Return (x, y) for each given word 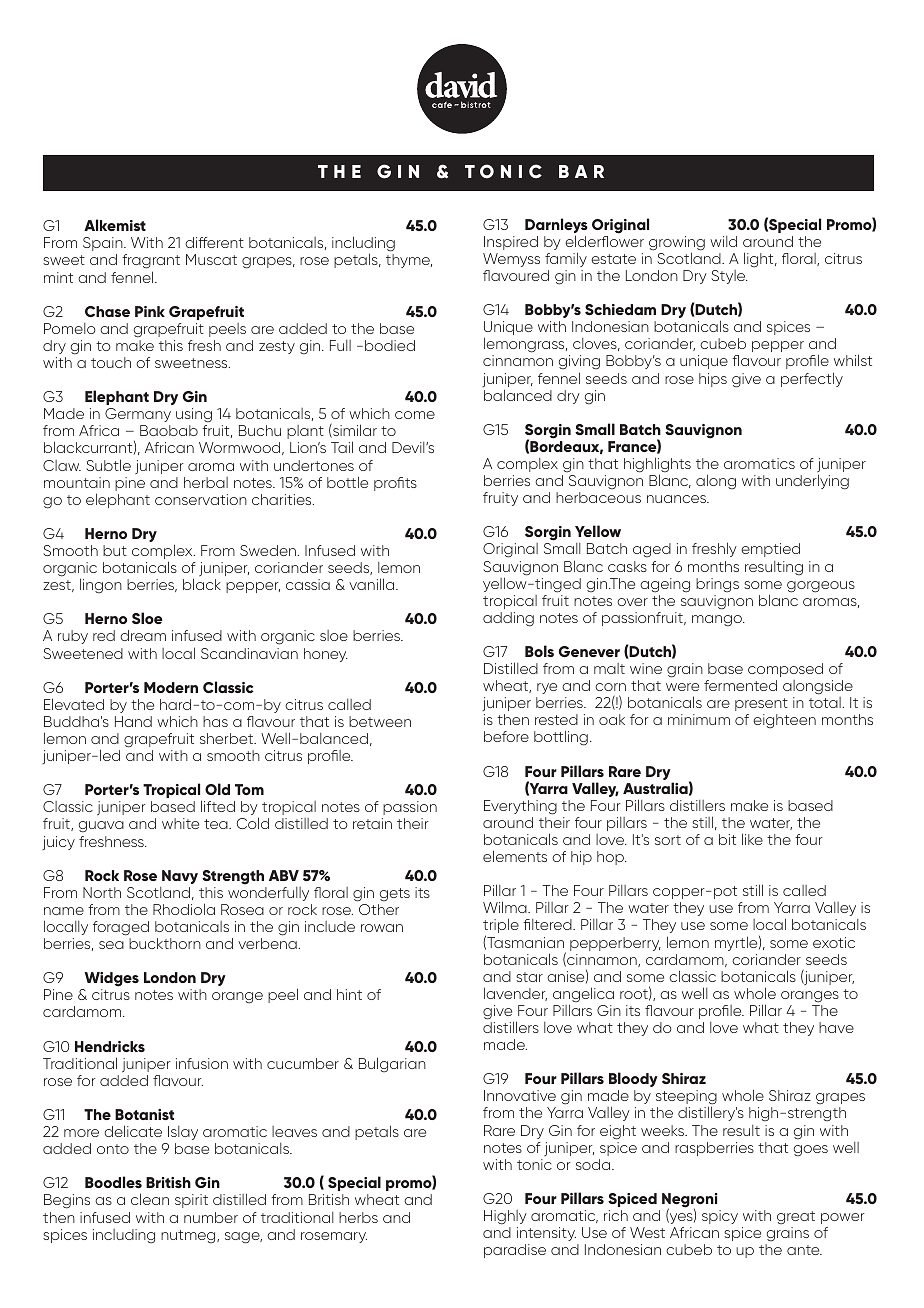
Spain (104, 244)
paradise (515, 1251)
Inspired (511, 243)
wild (723, 241)
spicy (720, 1217)
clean (150, 1199)
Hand (133, 721)
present (761, 704)
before (506, 736)
